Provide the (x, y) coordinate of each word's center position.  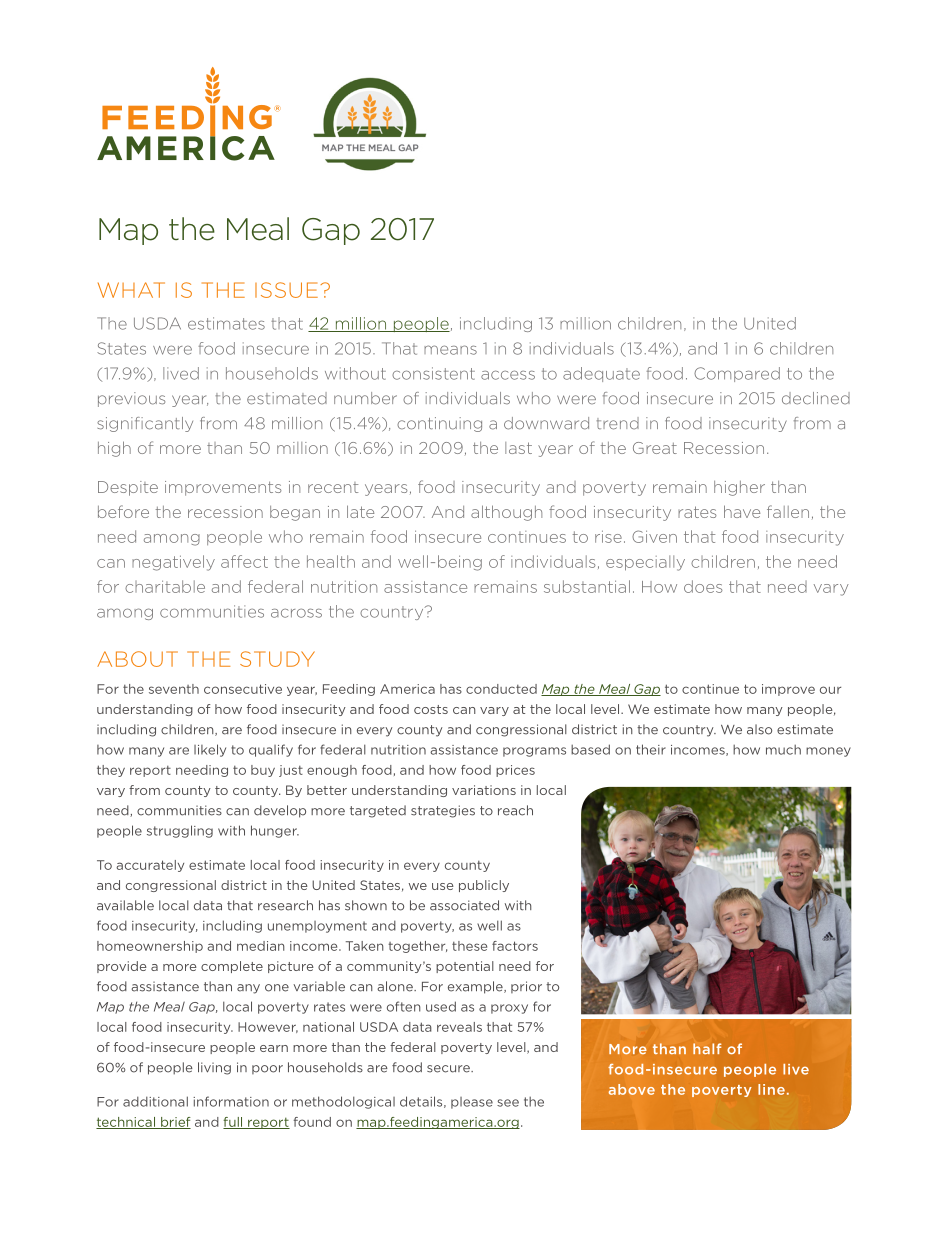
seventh (174, 689)
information (231, 1101)
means (450, 350)
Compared (737, 374)
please (472, 1103)
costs (431, 709)
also (759, 729)
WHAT (131, 290)
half (707, 1048)
